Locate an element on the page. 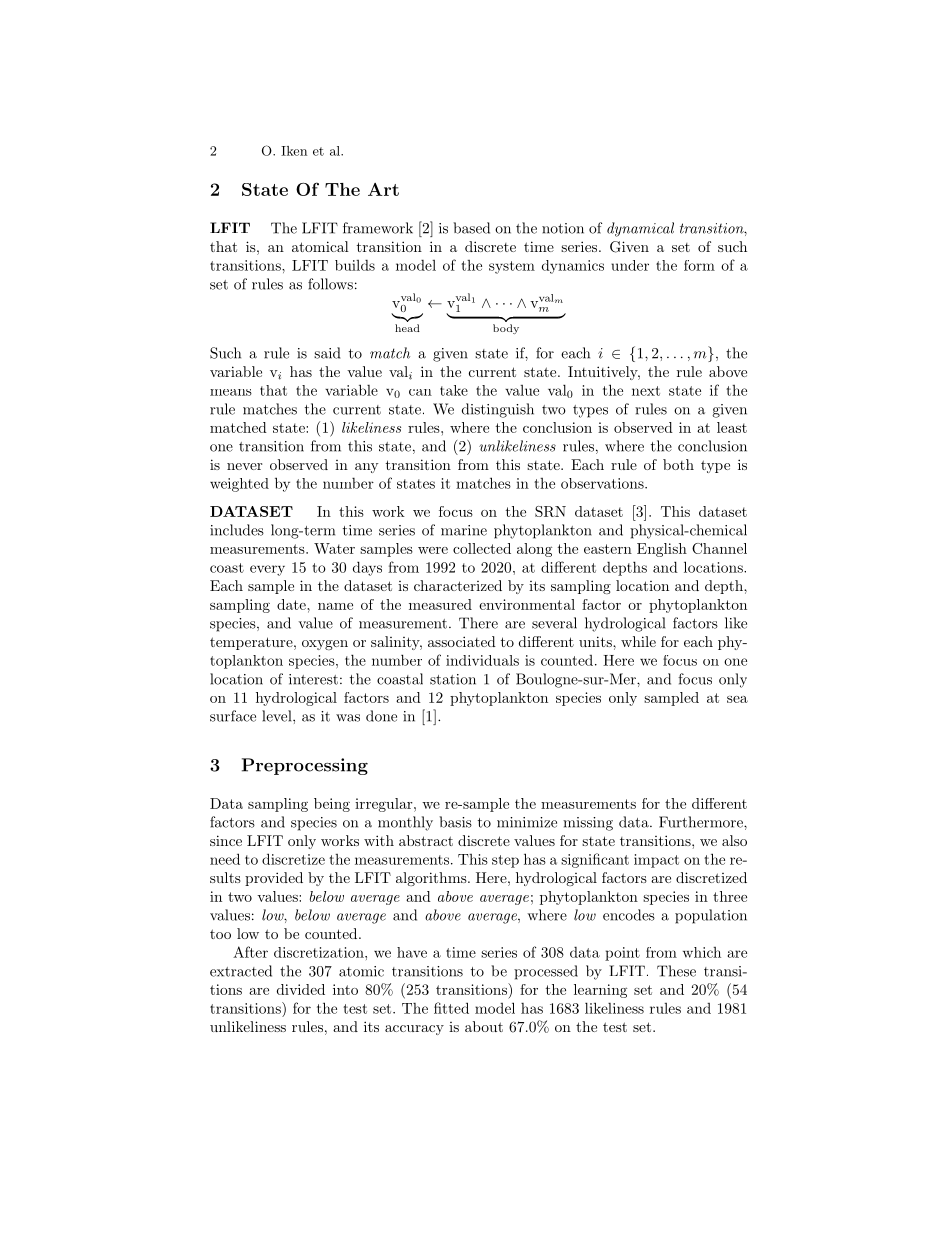  characterized is located at coordinates (458, 585).
